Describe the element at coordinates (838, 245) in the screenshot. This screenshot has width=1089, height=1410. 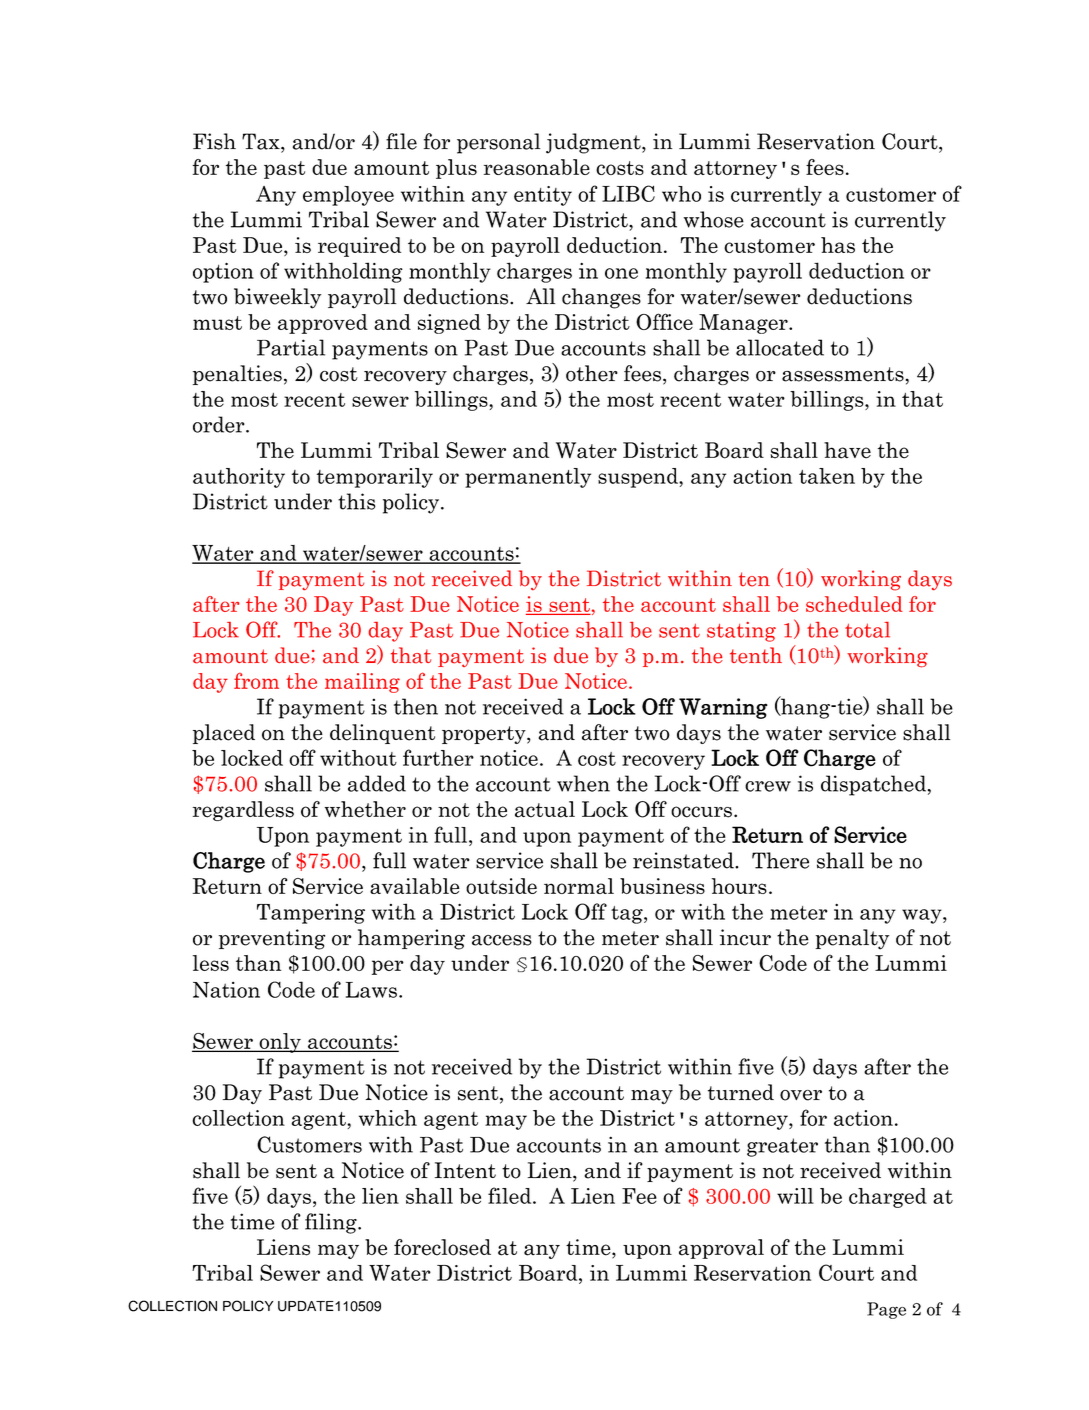
I see `has` at that location.
